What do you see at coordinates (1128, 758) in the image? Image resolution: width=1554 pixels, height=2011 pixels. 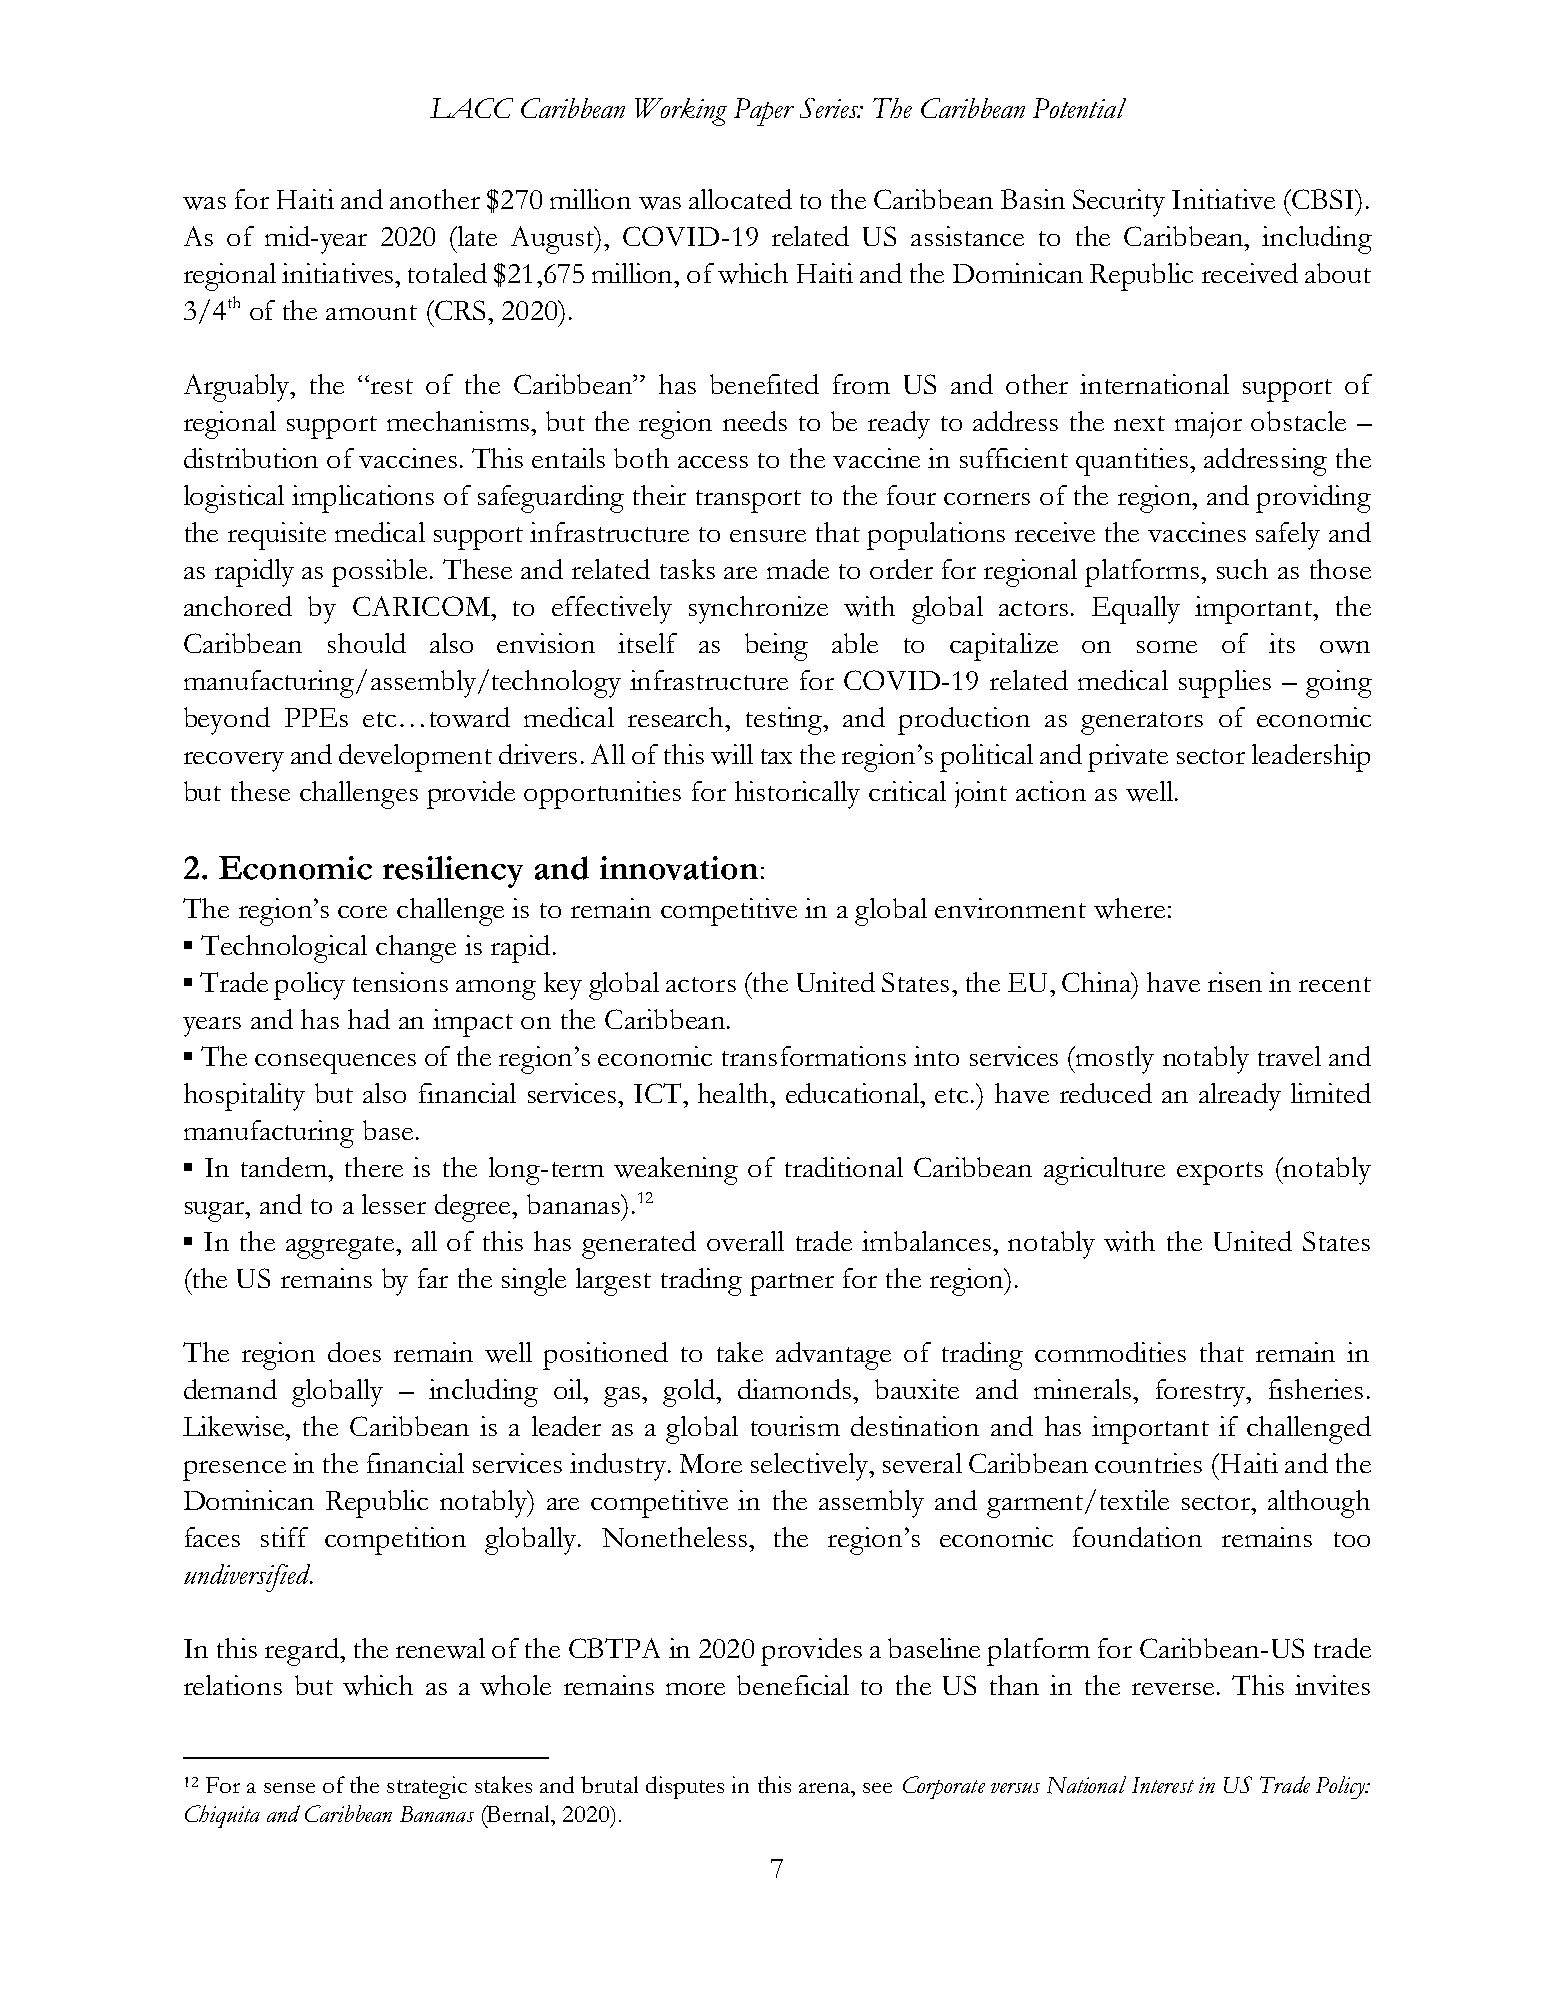 I see `private` at bounding box center [1128, 758].
